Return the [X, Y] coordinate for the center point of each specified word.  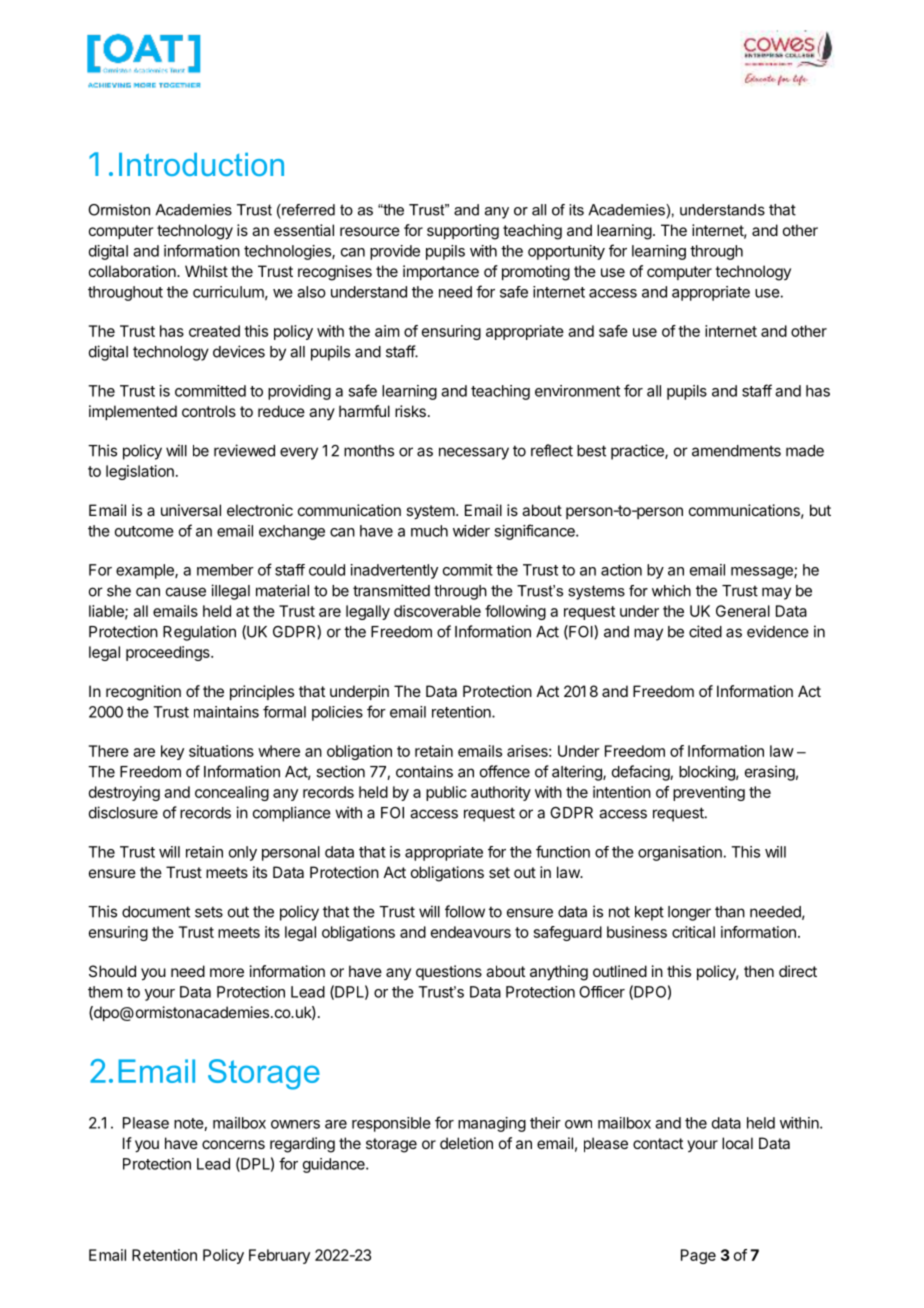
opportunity [566, 252]
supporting [463, 232]
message [763, 573]
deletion [466, 1143]
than [730, 912]
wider [471, 531]
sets [209, 912]
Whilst [206, 271]
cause [186, 592]
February [279, 1256]
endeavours [471, 932]
